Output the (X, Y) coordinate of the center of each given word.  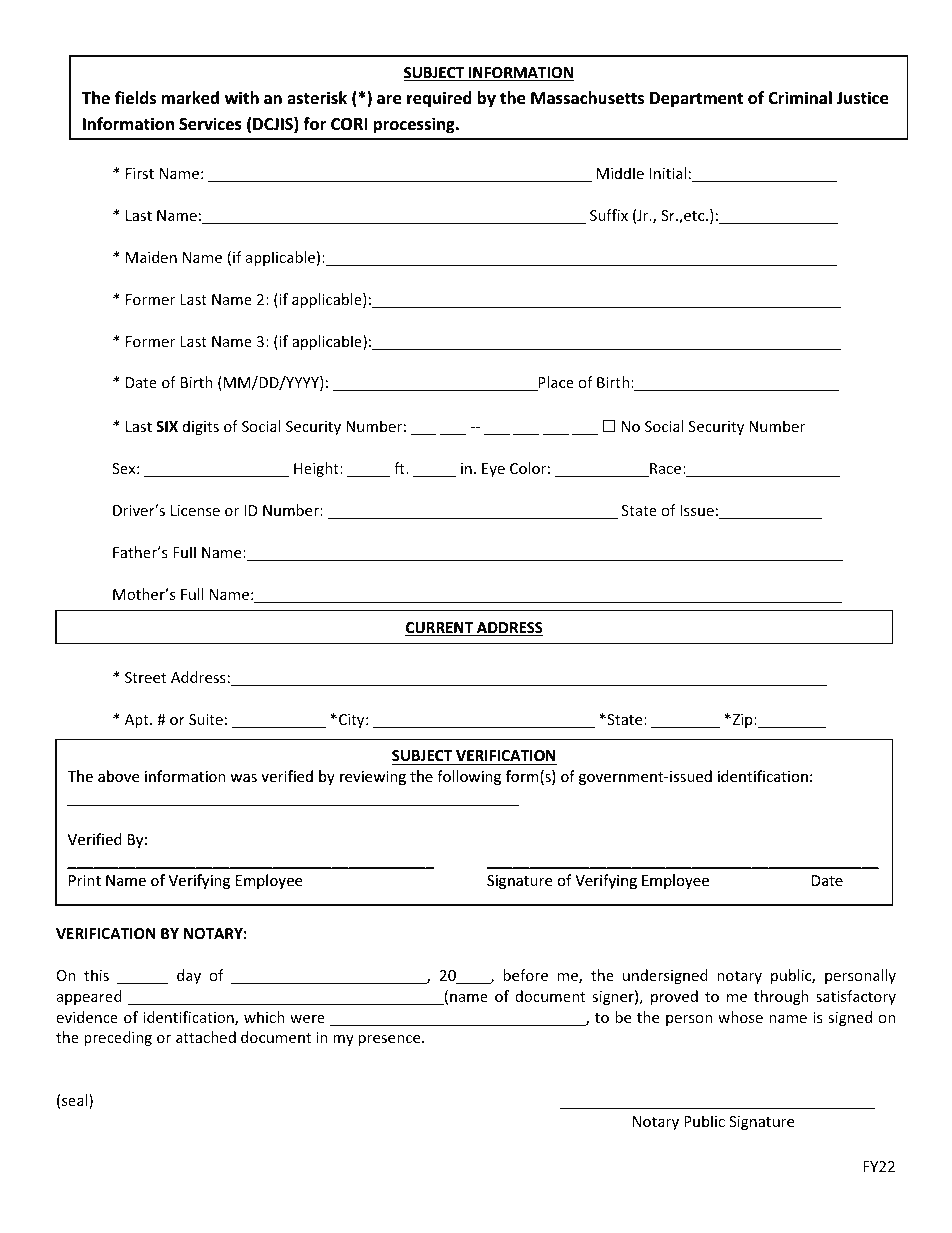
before (525, 975)
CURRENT (440, 629)
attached (206, 1037)
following (469, 777)
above (118, 776)
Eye (493, 470)
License (195, 510)
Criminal (800, 97)
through (781, 997)
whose (740, 1017)
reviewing (373, 778)
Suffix (609, 215)
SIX (167, 426)
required (439, 99)
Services (210, 123)
